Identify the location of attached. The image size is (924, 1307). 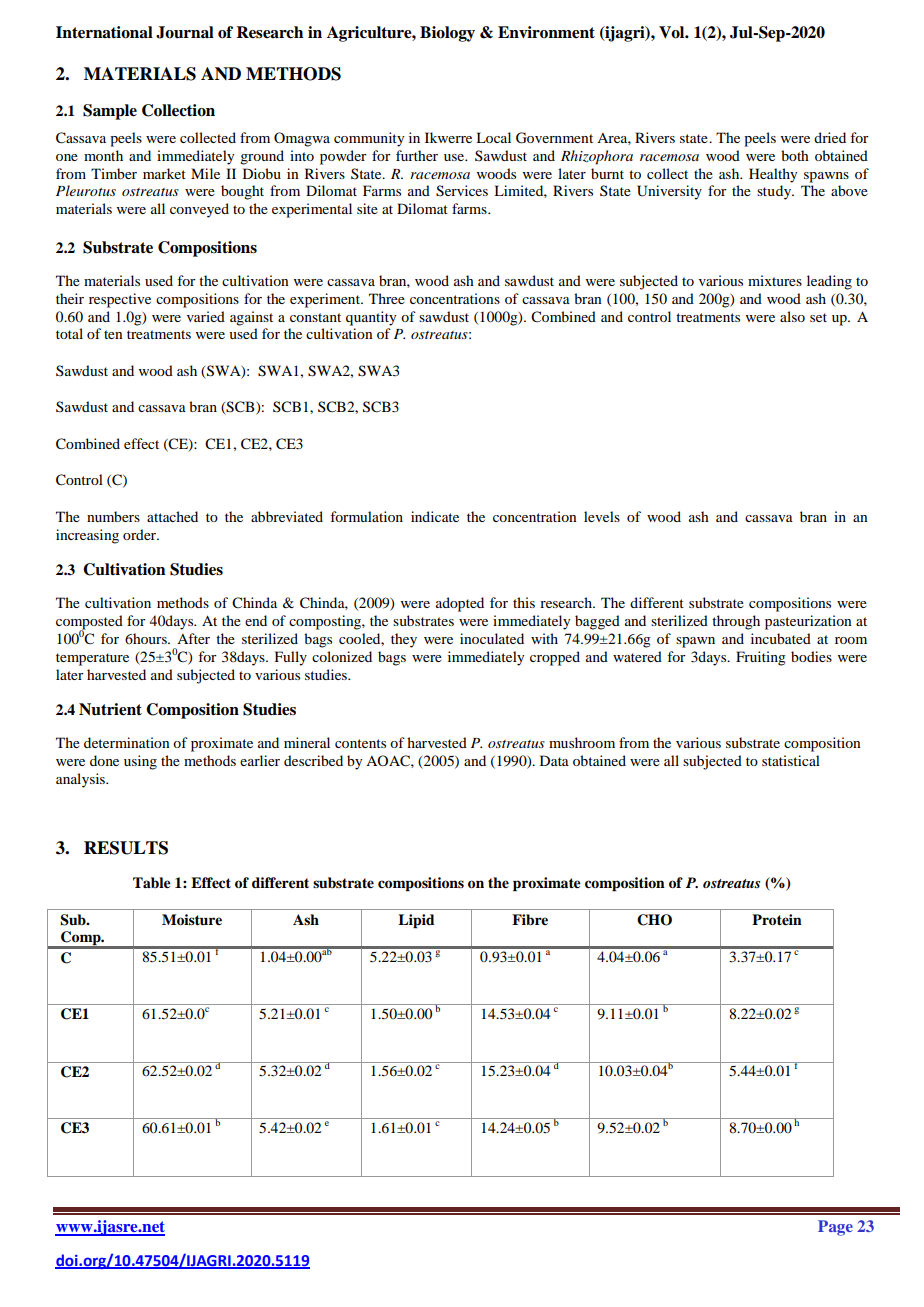
(172, 516).
